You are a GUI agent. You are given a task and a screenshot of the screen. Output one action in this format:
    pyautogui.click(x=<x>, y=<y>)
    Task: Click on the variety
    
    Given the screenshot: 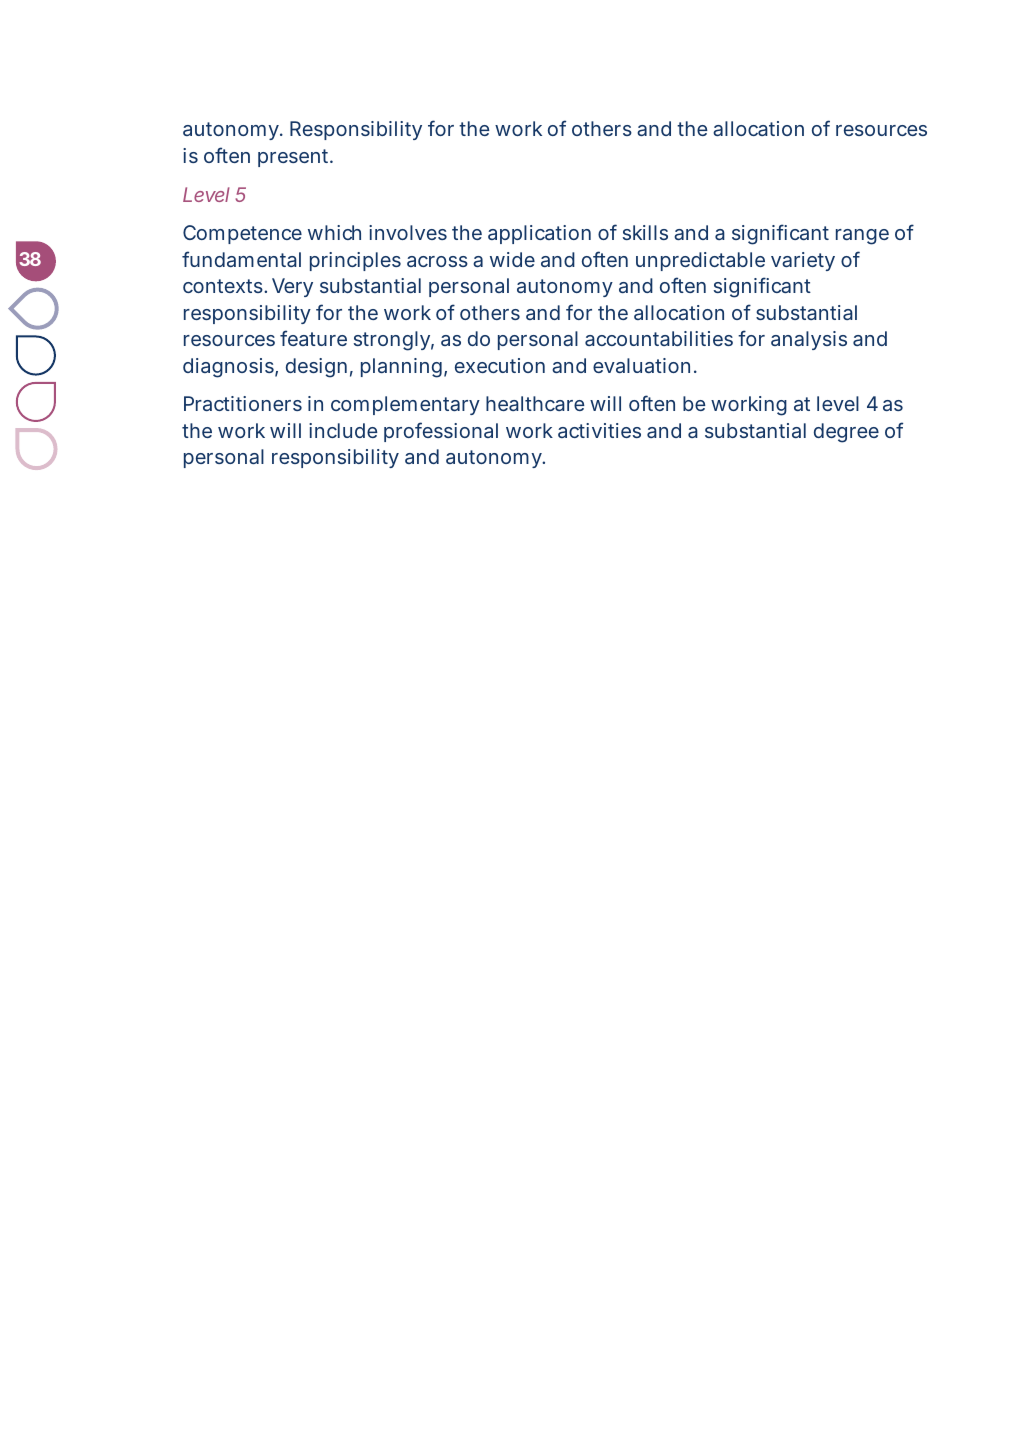 What is the action you would take?
    pyautogui.click(x=803, y=261)
